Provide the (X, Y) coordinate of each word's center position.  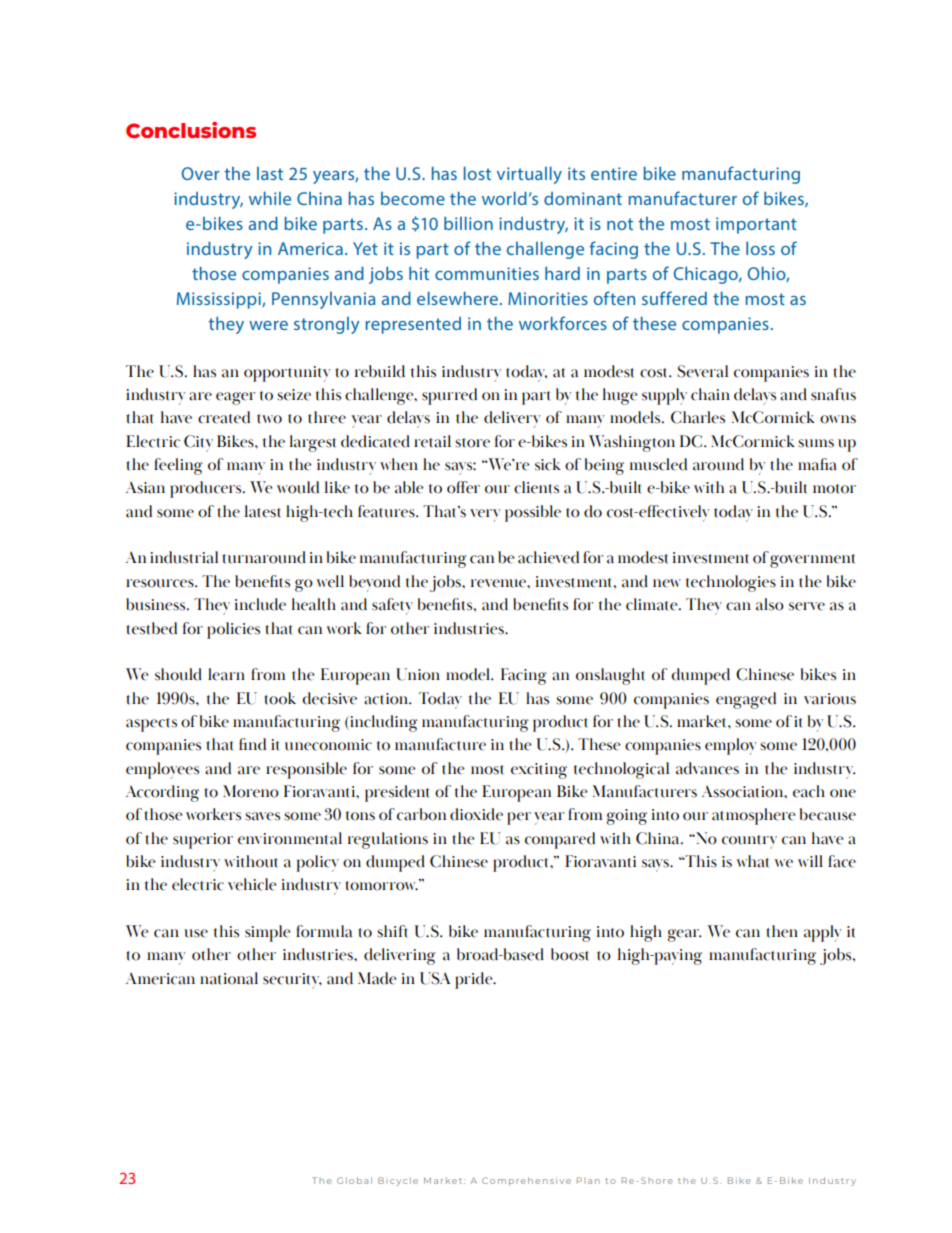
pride (475, 980)
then (782, 931)
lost (477, 173)
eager (235, 398)
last (270, 173)
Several (702, 371)
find (252, 744)
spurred (449, 396)
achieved (548, 557)
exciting (539, 771)
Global (354, 1180)
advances (707, 768)
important (756, 225)
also (770, 604)
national (229, 978)
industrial (184, 557)
